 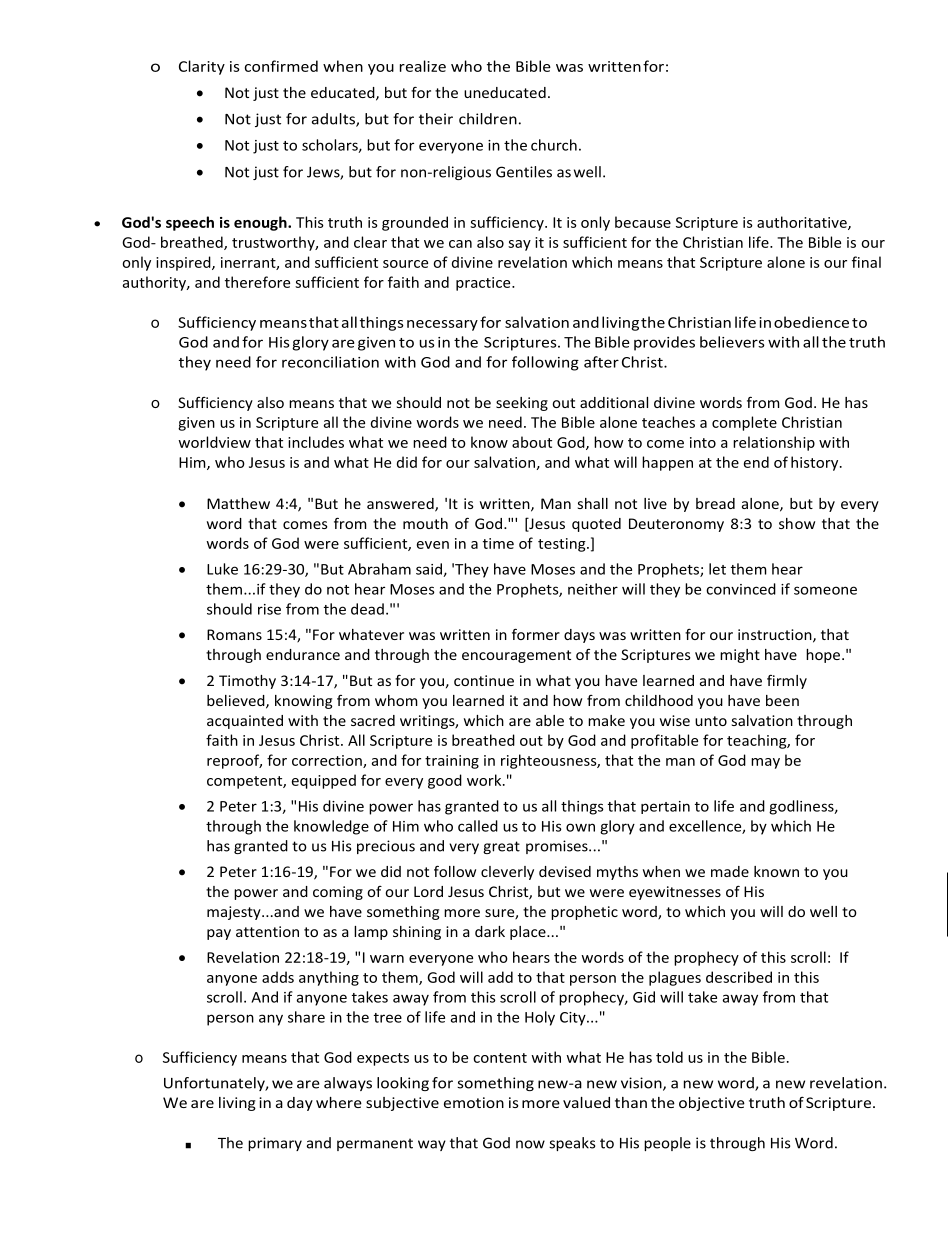 What do you see at coordinates (281, 66) in the screenshot?
I see `confirmed` at bounding box center [281, 66].
